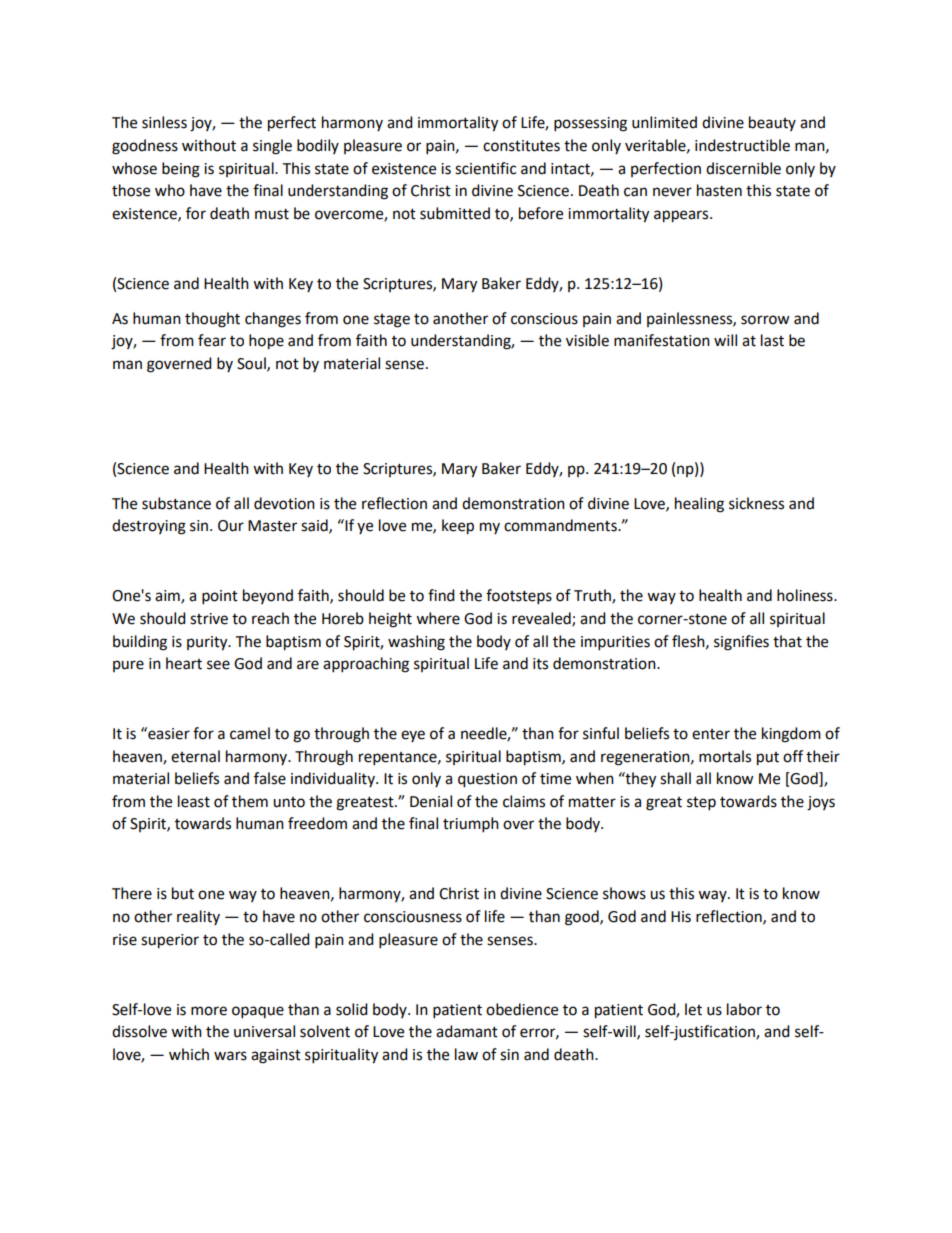 This document has width=952, height=1233. Describe the element at coordinates (467, 1031) in the document. I see `adamant` at that location.
